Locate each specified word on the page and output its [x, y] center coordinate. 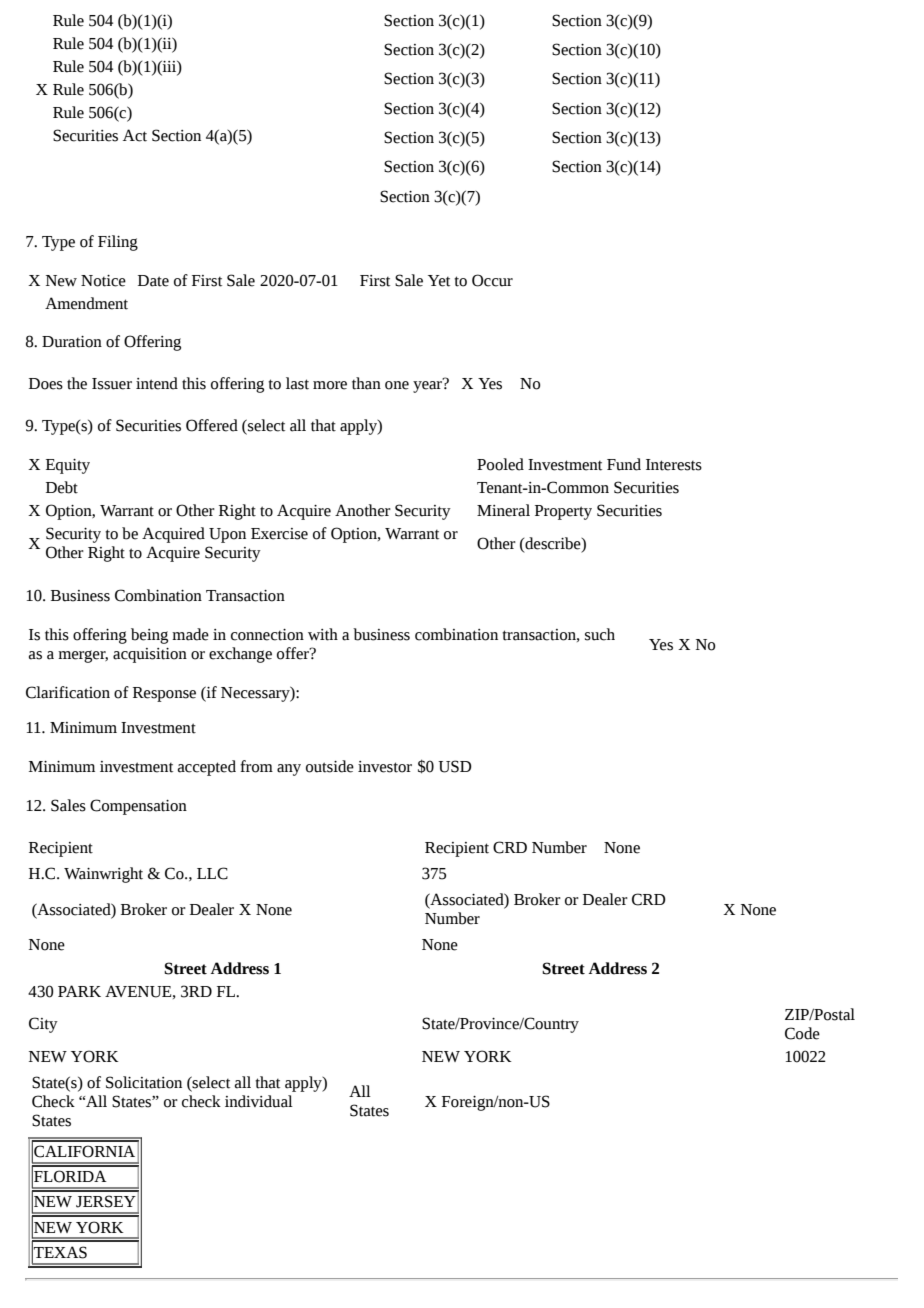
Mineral [503, 510]
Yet [439, 281]
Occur [492, 280]
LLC [212, 873]
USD [455, 766]
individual [259, 1101]
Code [802, 1033]
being [149, 636]
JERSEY [106, 1201]
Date [153, 281]
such [600, 634]
